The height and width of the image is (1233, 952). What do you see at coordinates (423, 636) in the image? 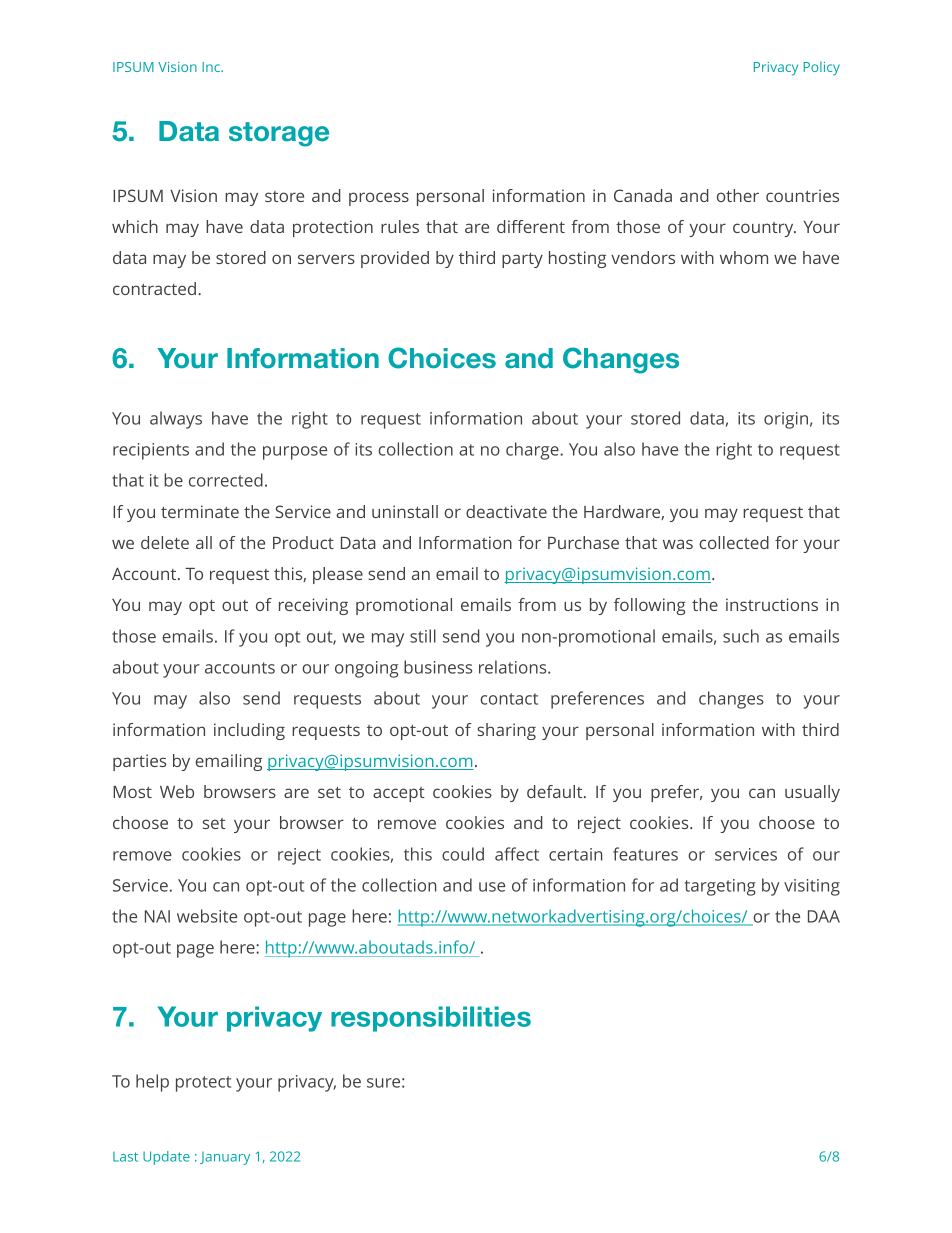
I see `still` at bounding box center [423, 636].
